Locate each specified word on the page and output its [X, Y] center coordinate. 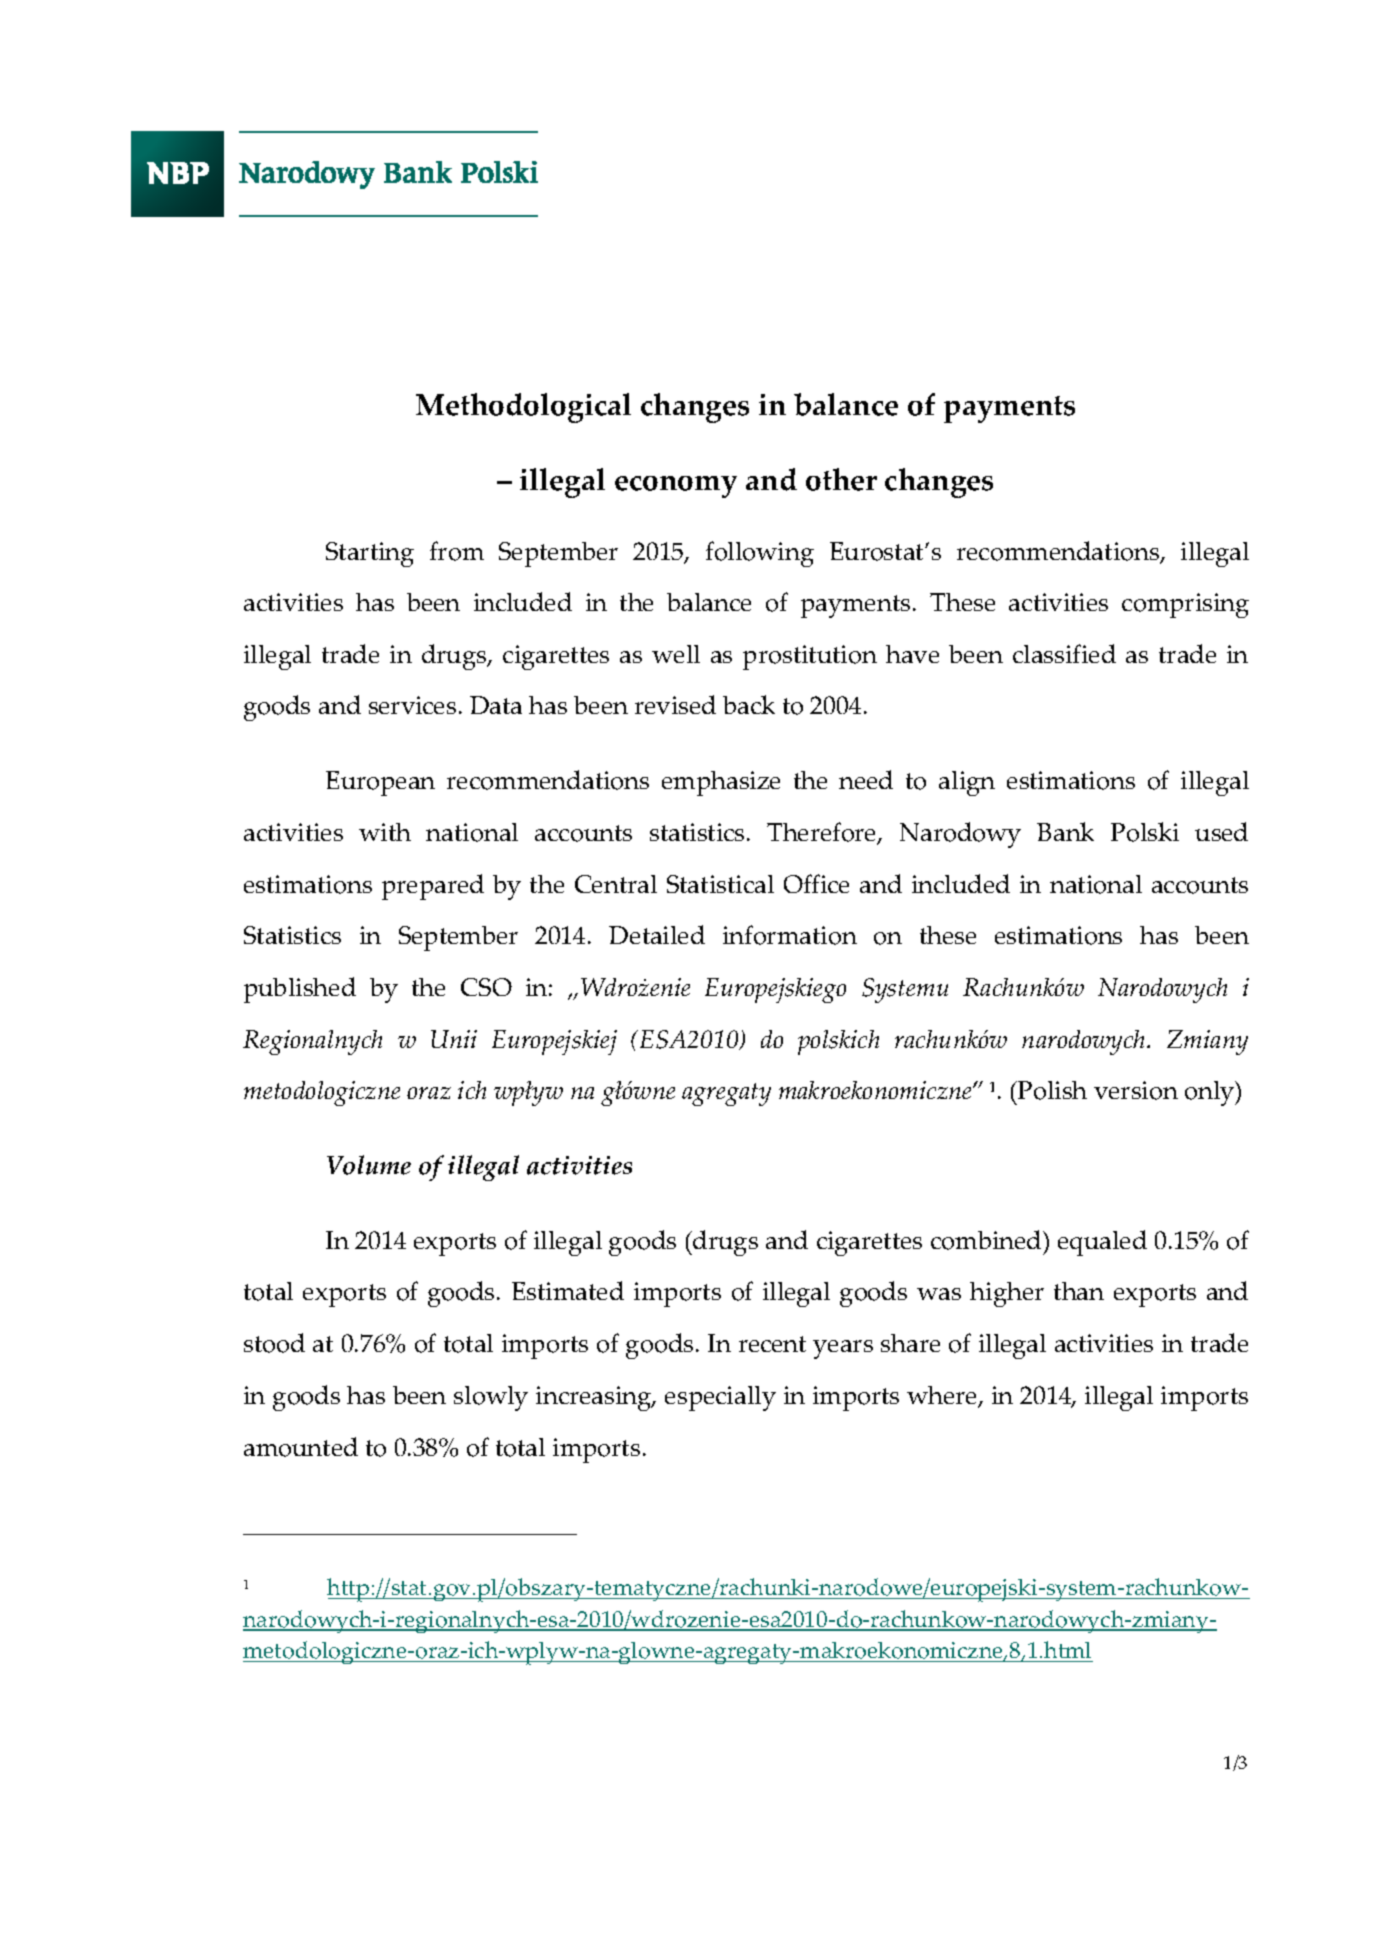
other [841, 479]
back [749, 704]
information [790, 935]
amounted [301, 1447]
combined [987, 1240]
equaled [1102, 1243]
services [412, 705]
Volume [369, 1165]
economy [676, 487]
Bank [1065, 831]
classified [1064, 653]
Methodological [523, 408]
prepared [433, 887]
